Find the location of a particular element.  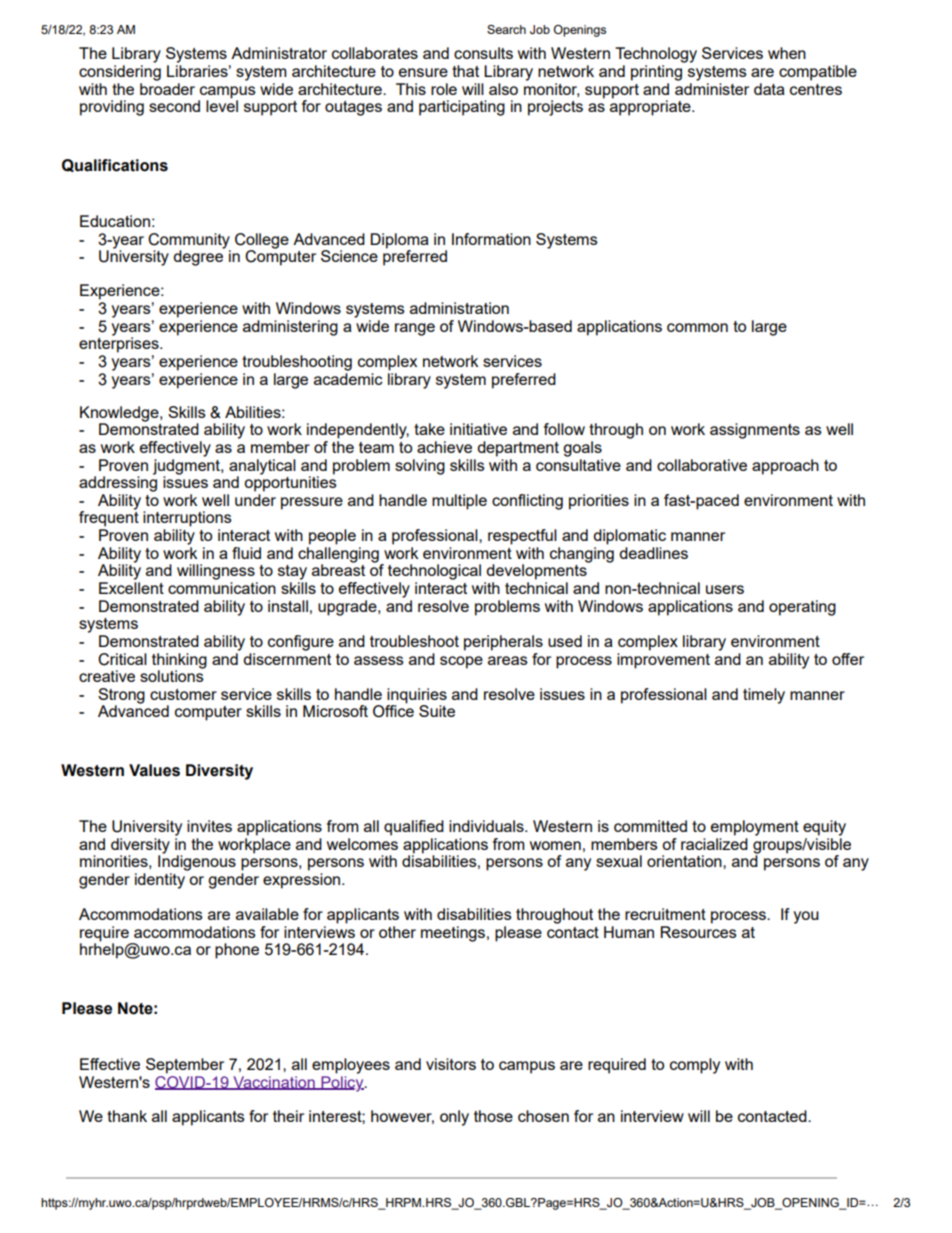

users is located at coordinates (725, 589).
